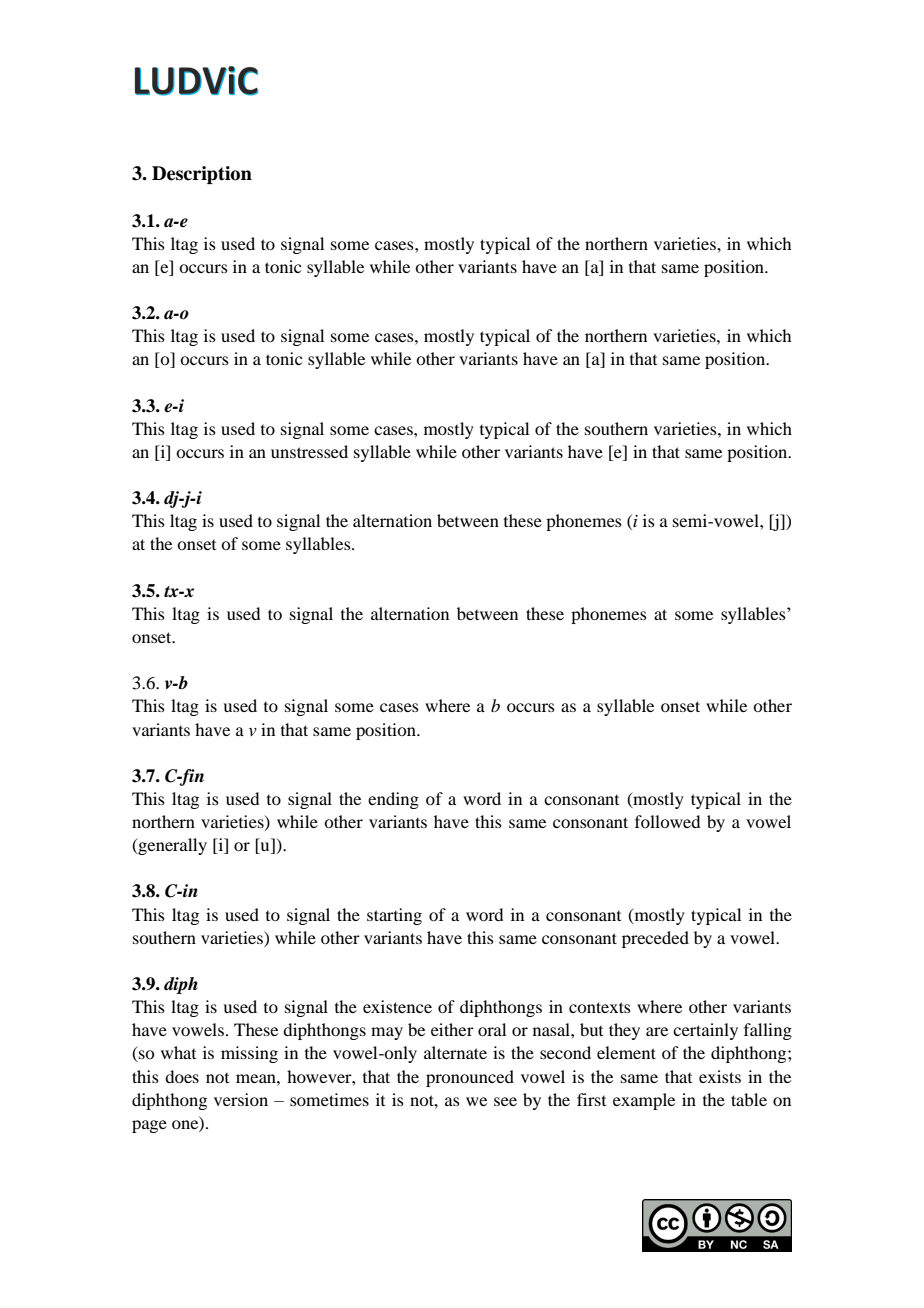 Image resolution: width=924 pixels, height=1308 pixels. Describe the element at coordinates (452, 1029) in the screenshot. I see `either` at that location.
